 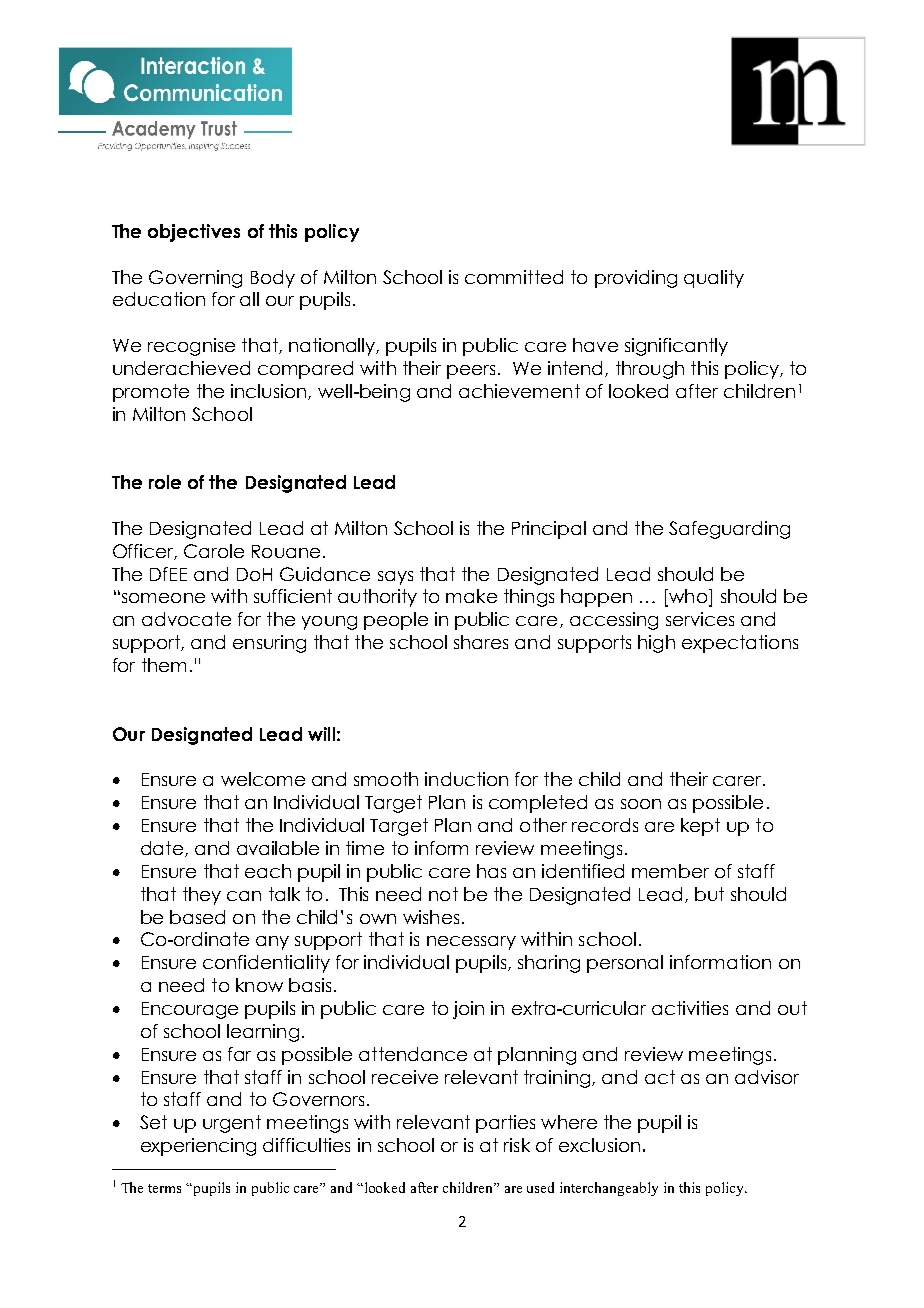 I want to click on them, so click(x=164, y=665).
